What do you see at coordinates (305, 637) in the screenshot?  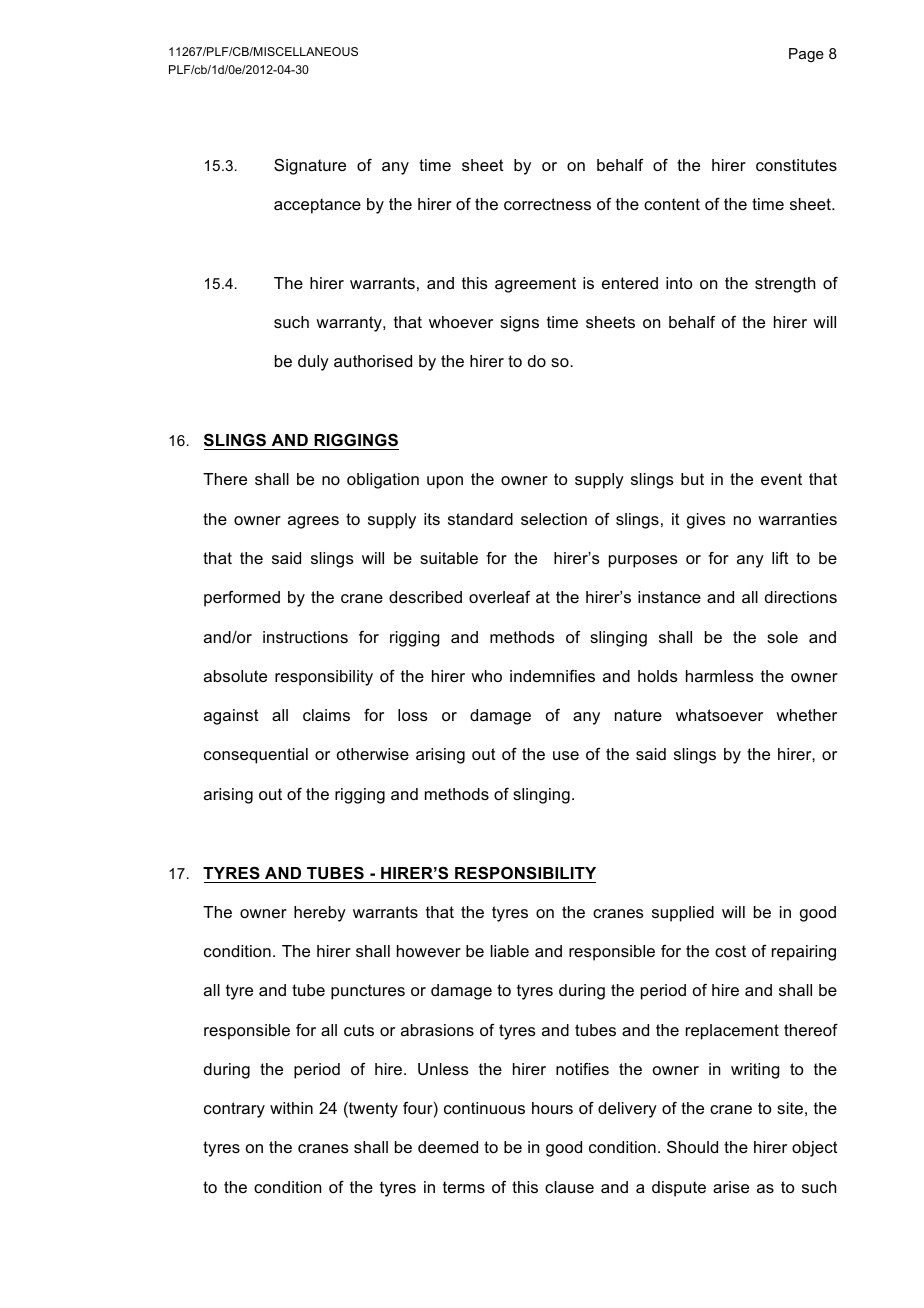 I see `instructions` at bounding box center [305, 637].
